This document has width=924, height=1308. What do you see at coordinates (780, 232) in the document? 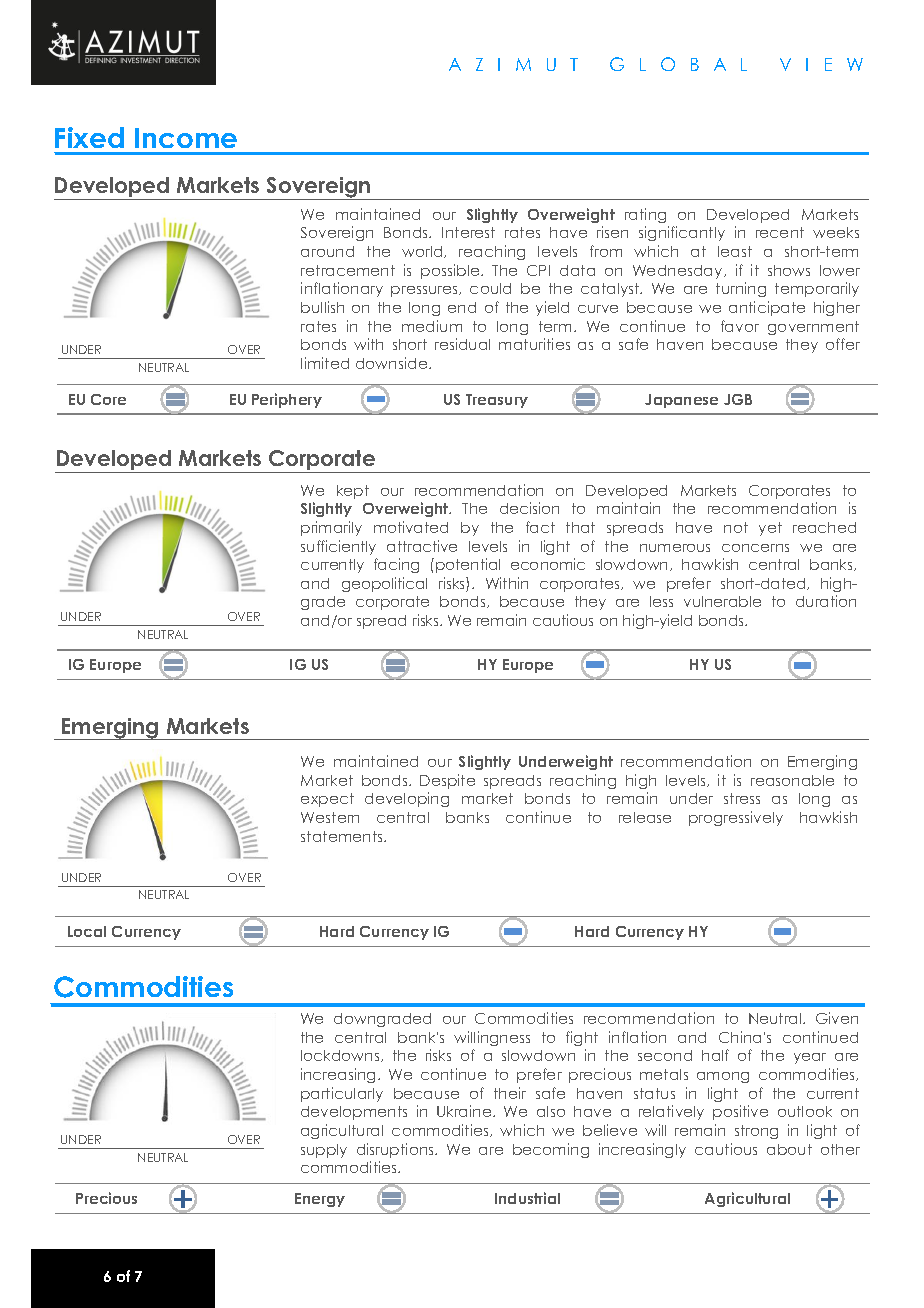
I see `recent` at bounding box center [780, 232].
